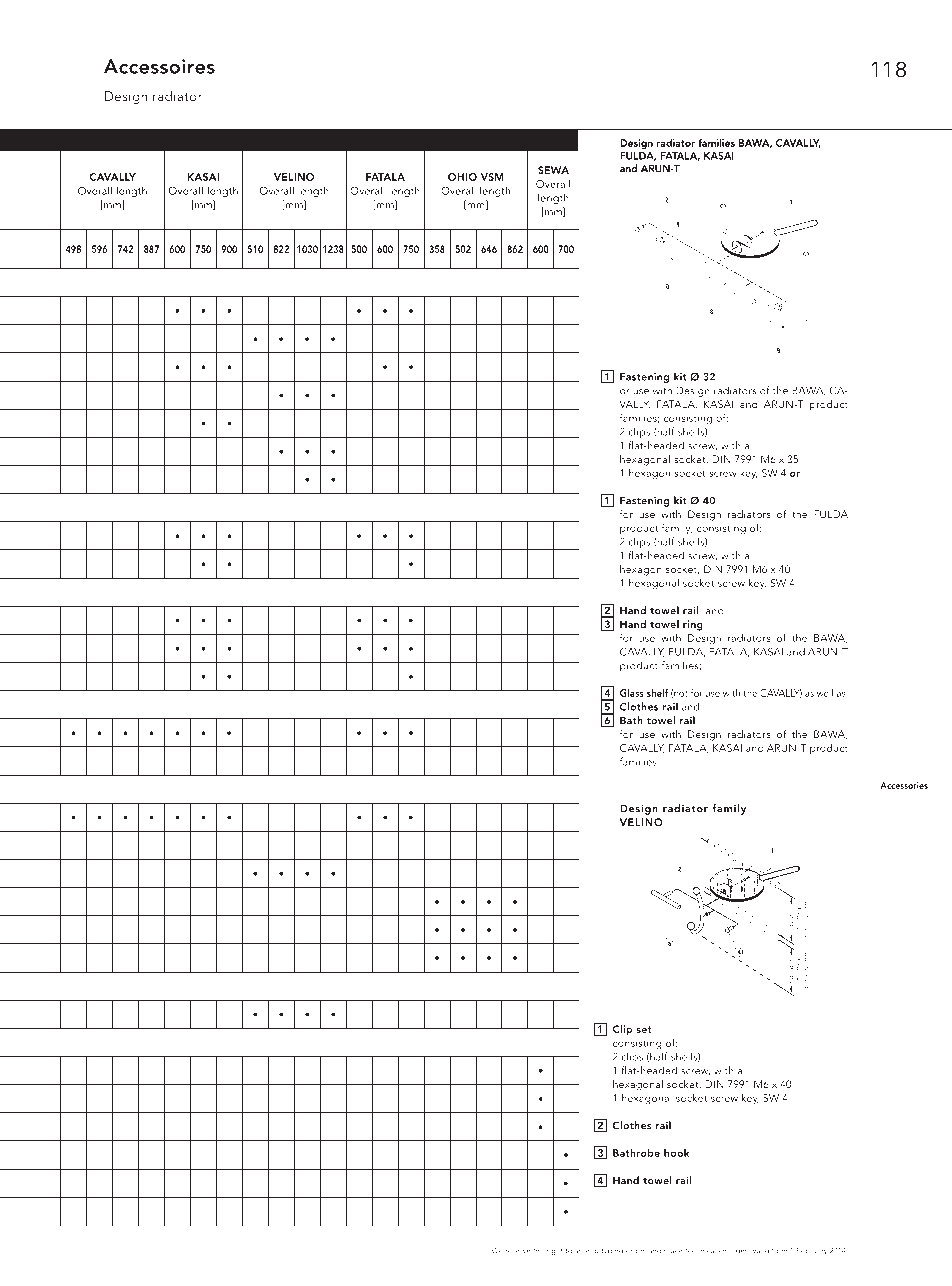 The height and width of the screenshot is (1286, 952). Describe the element at coordinates (904, 785) in the screenshot. I see `Accessories` at that location.
